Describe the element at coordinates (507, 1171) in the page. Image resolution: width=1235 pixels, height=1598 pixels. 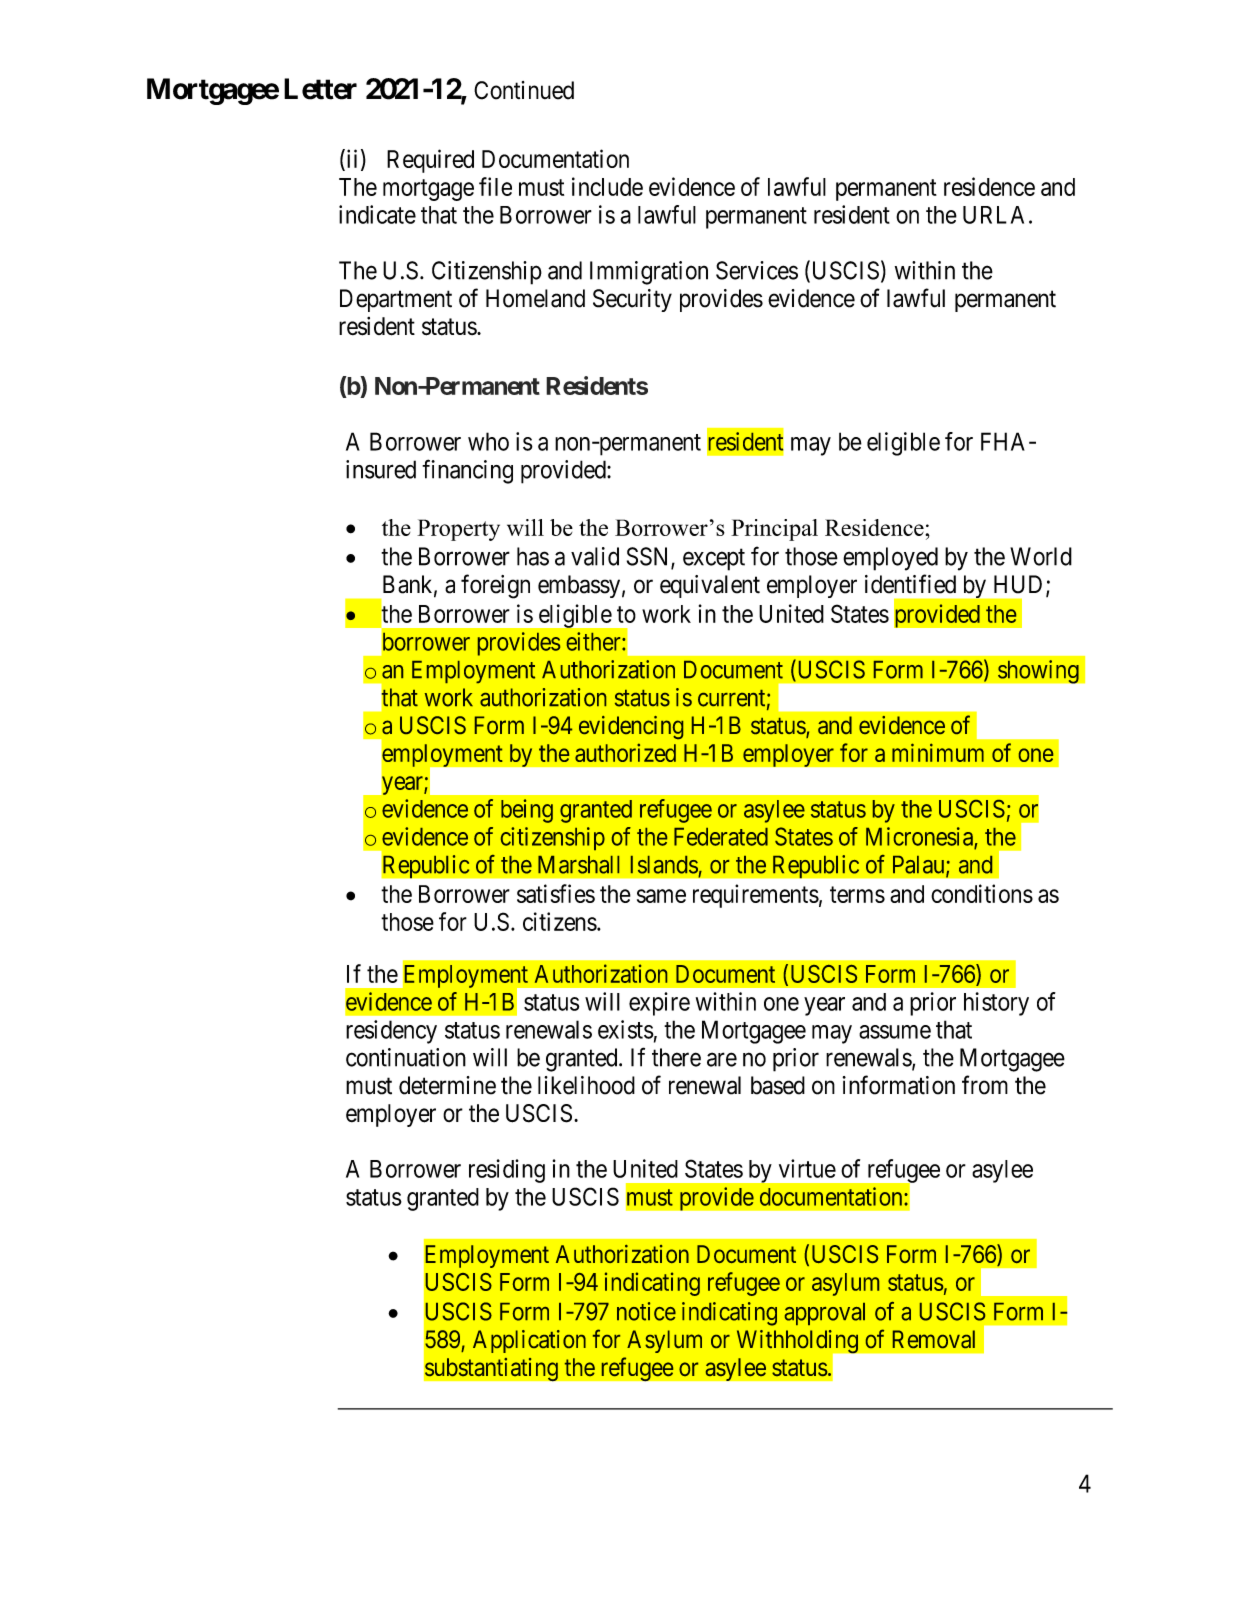
I see `residing` at that location.
